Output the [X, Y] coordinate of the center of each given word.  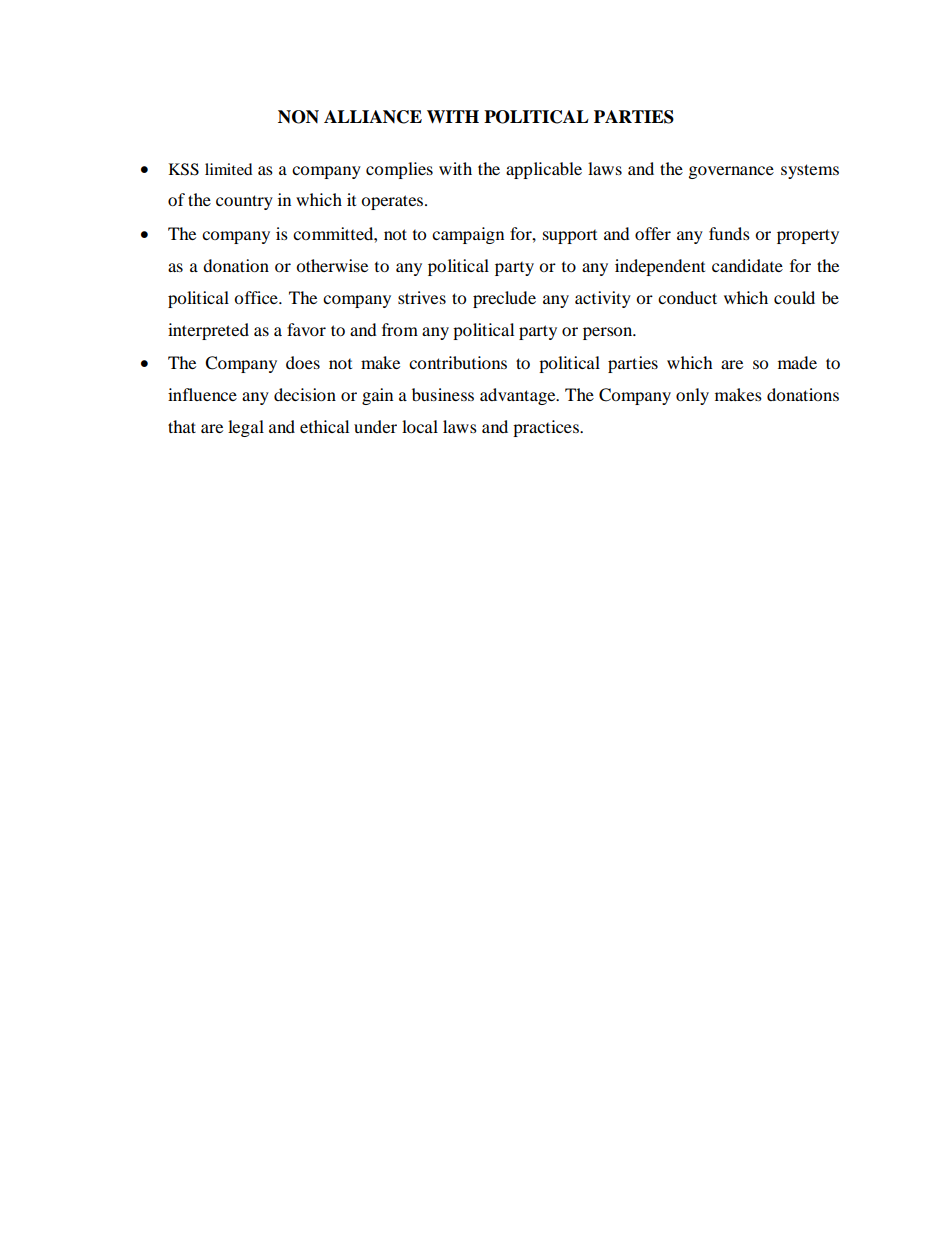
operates [393, 202]
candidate [747, 265]
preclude [504, 299]
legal [246, 428]
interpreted [208, 331]
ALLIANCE [373, 117]
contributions [458, 362]
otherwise [332, 265]
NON [298, 117]
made [797, 362]
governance [731, 172]
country [244, 202]
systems [810, 171]
